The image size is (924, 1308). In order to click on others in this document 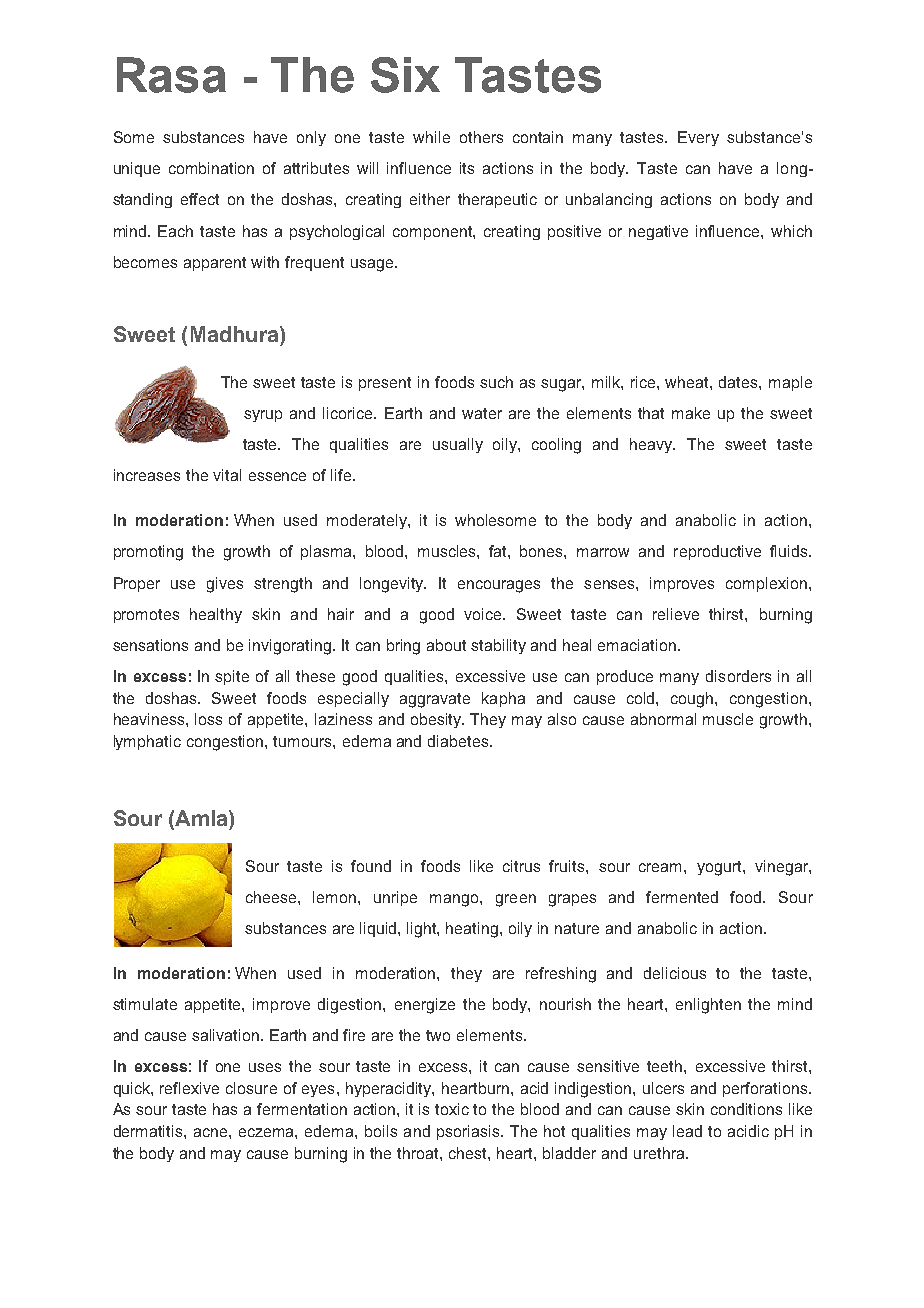, I will do `click(481, 137)`.
